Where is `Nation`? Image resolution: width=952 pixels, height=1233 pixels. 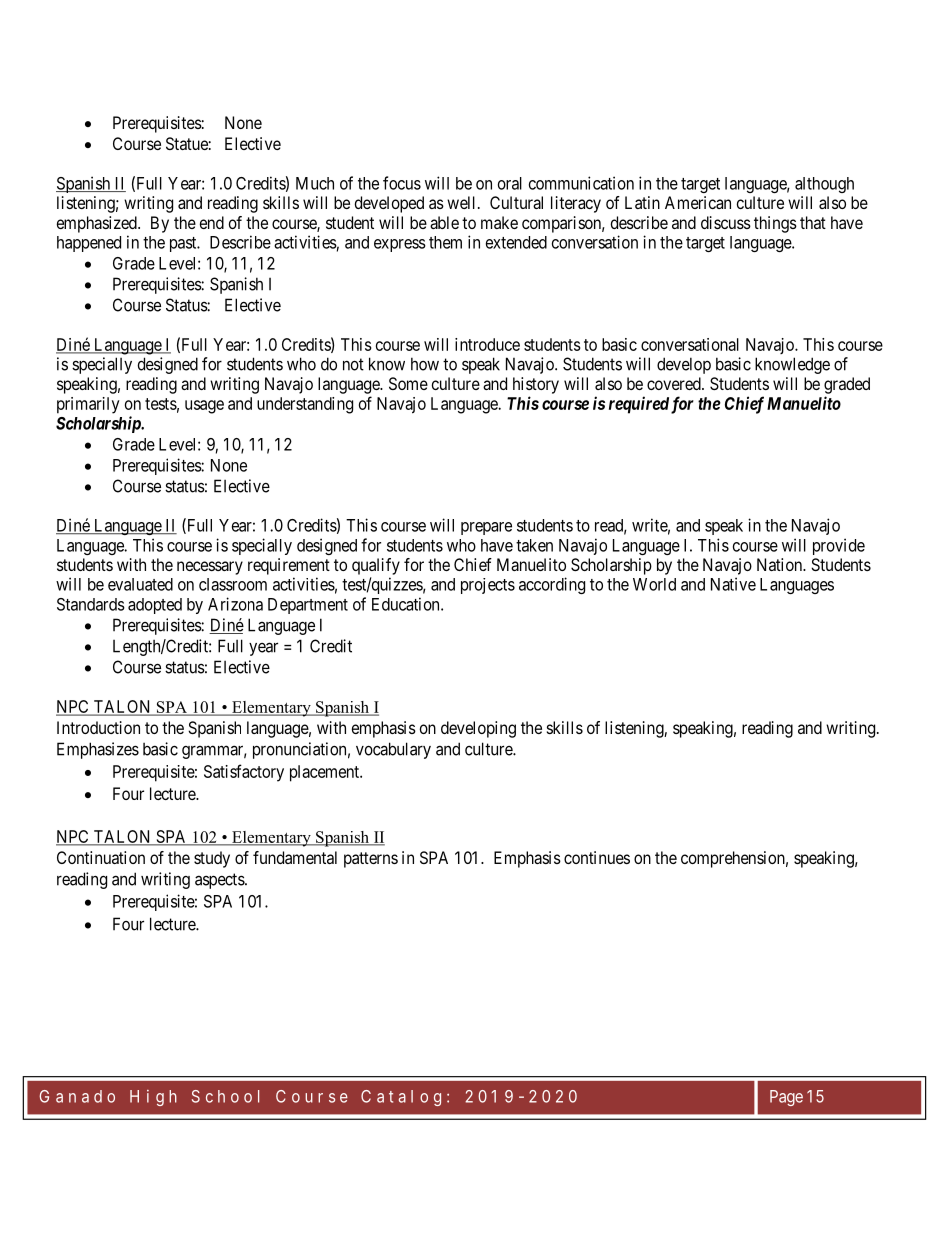
Nation is located at coordinates (781, 564).
